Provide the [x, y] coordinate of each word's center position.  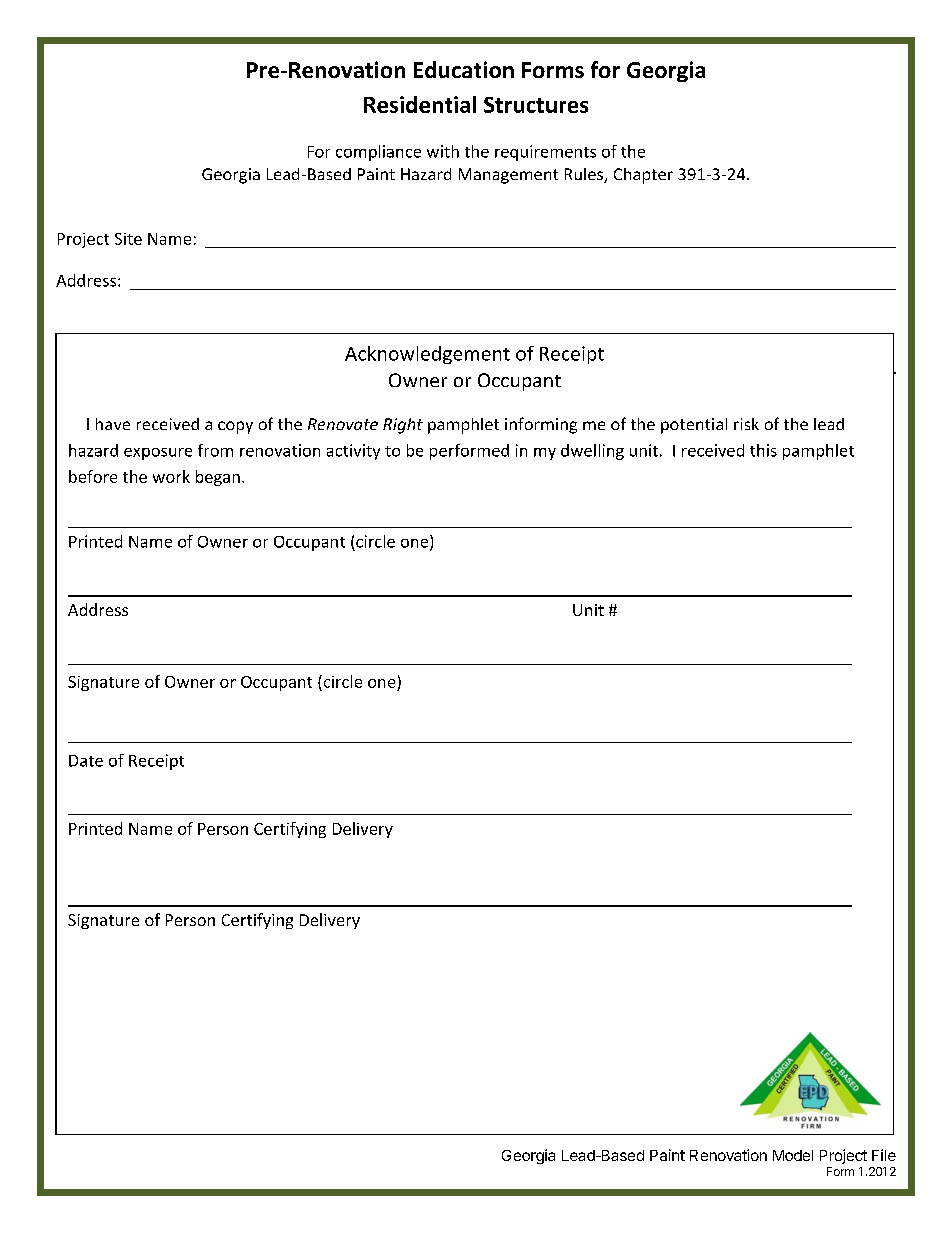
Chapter [643, 176]
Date [86, 761]
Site [128, 239]
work [171, 476]
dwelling [592, 452]
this [763, 450]
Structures [536, 105]
